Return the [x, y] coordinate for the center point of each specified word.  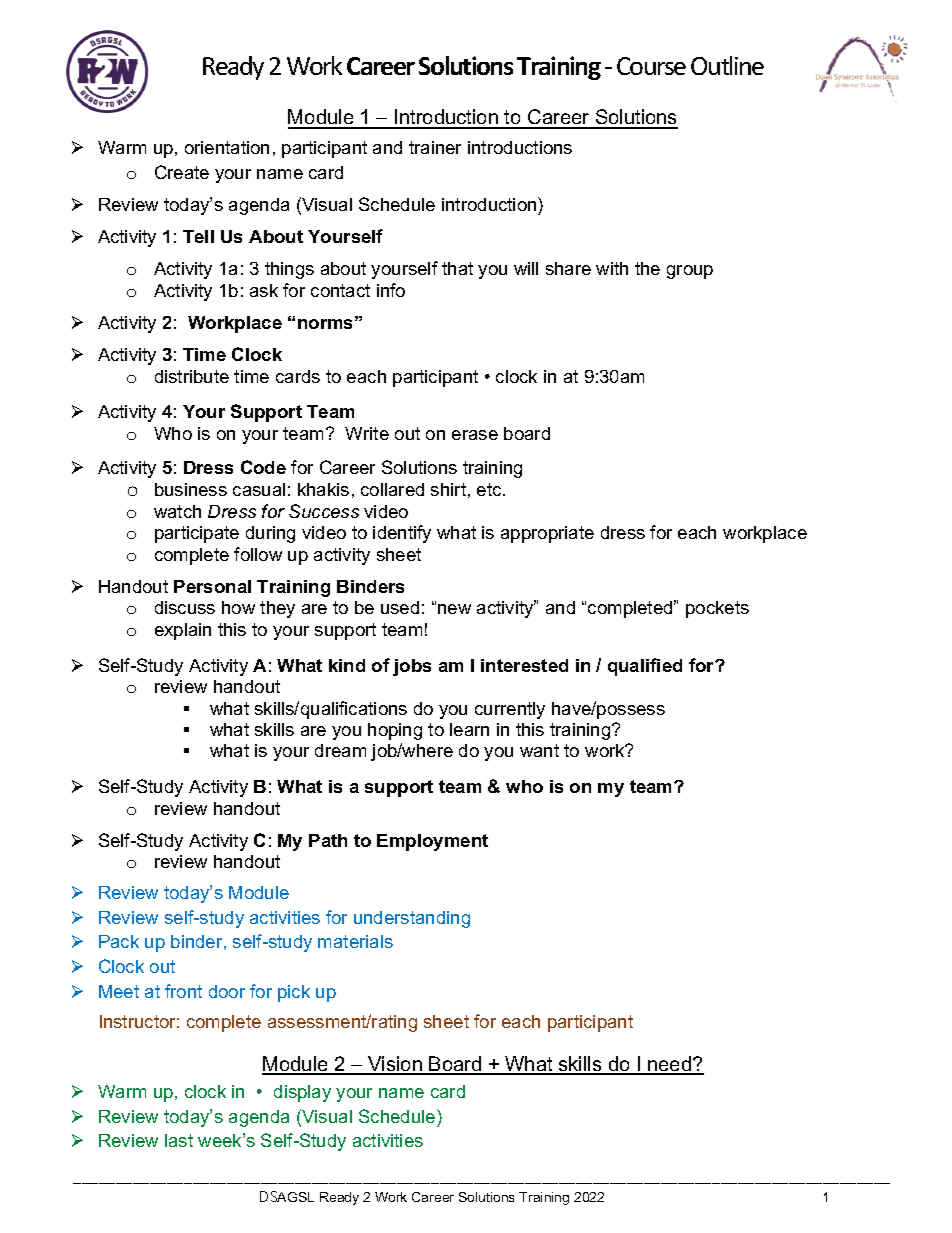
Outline [727, 65]
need [669, 1065]
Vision [395, 1065]
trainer [435, 147]
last [179, 1140]
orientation [227, 147]
